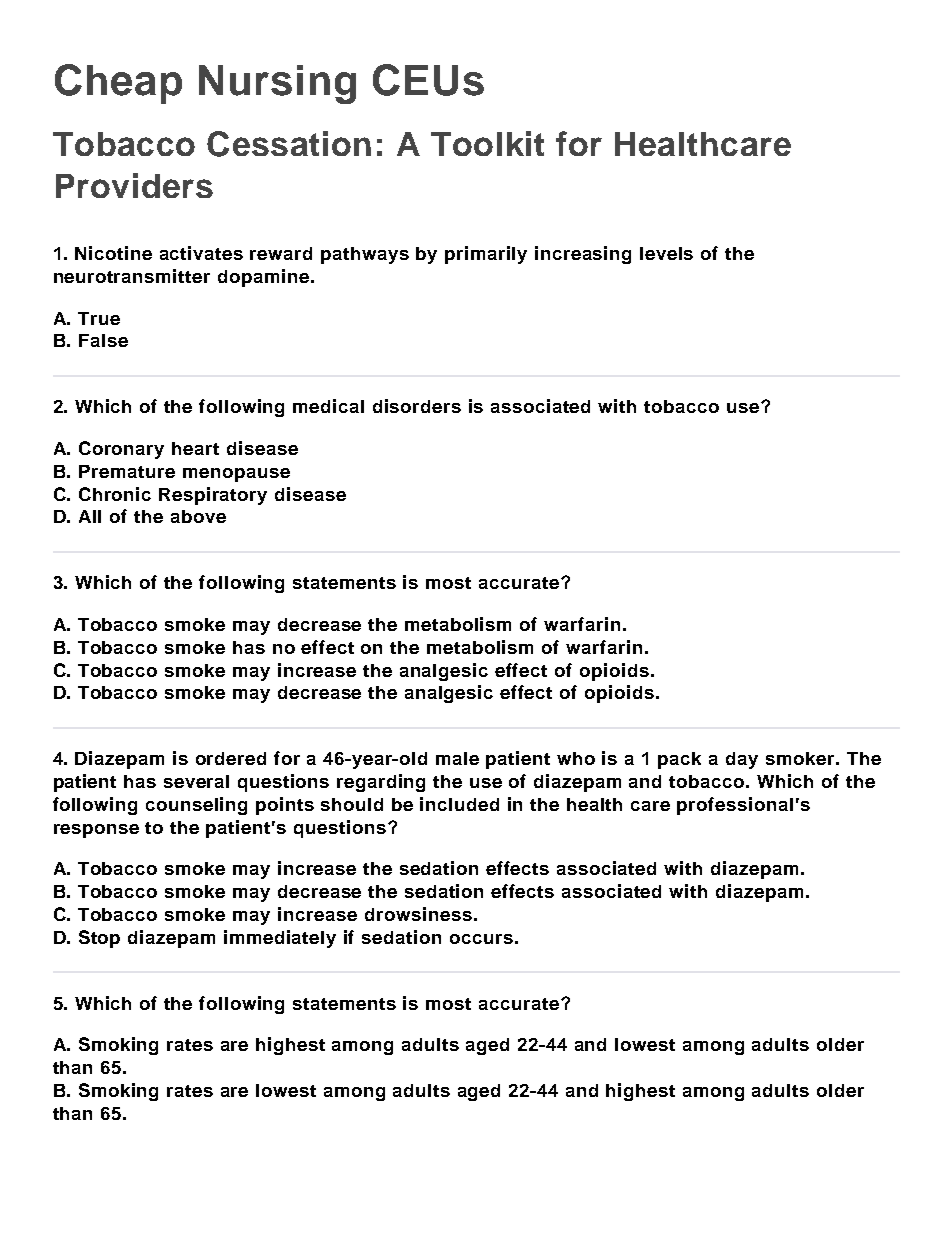  I want to click on disorders, so click(417, 406).
